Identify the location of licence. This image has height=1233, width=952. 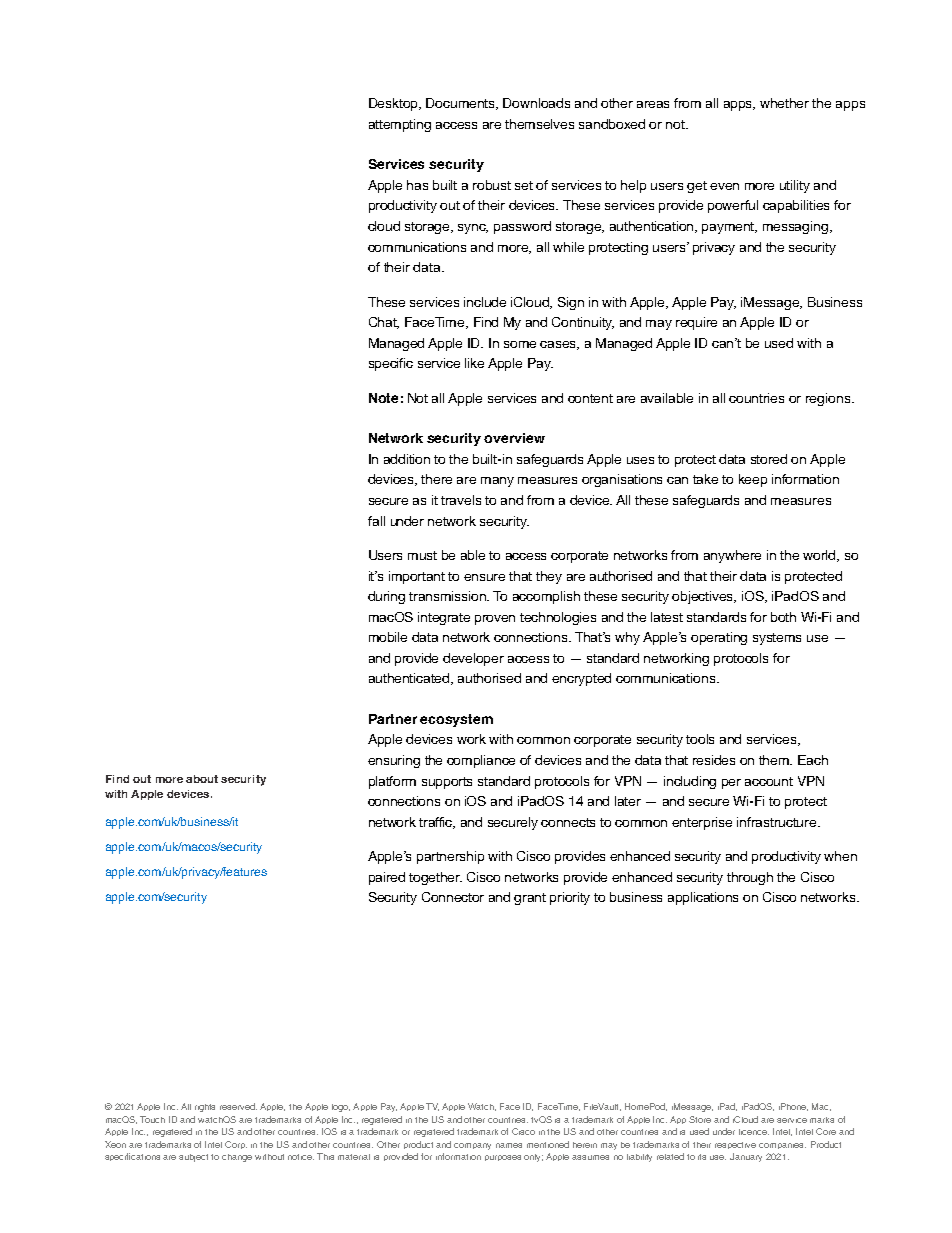
(754, 1132).
